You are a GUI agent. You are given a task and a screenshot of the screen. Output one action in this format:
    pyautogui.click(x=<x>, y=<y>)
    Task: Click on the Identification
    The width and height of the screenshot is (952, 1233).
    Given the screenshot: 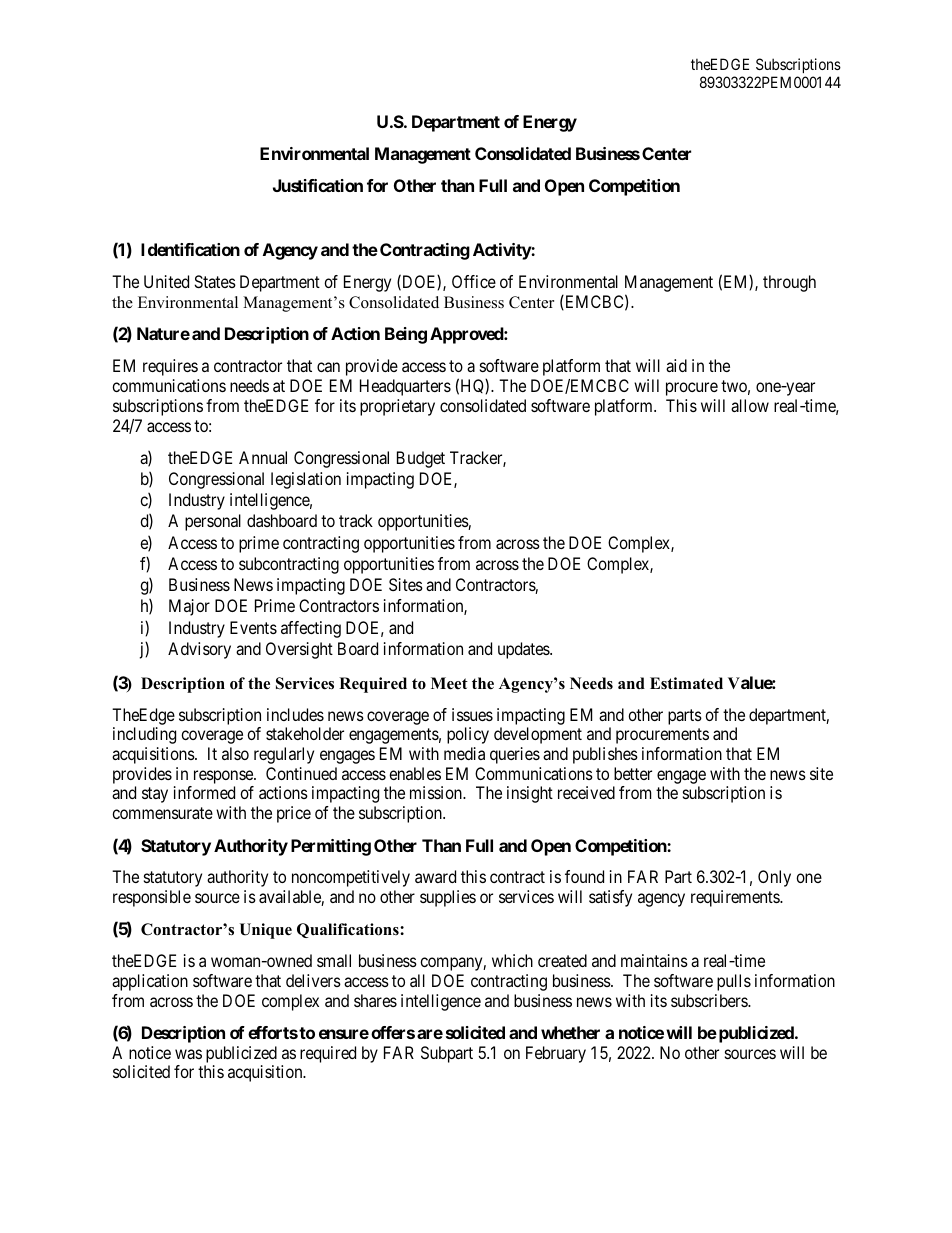 What is the action you would take?
    pyautogui.click(x=190, y=249)
